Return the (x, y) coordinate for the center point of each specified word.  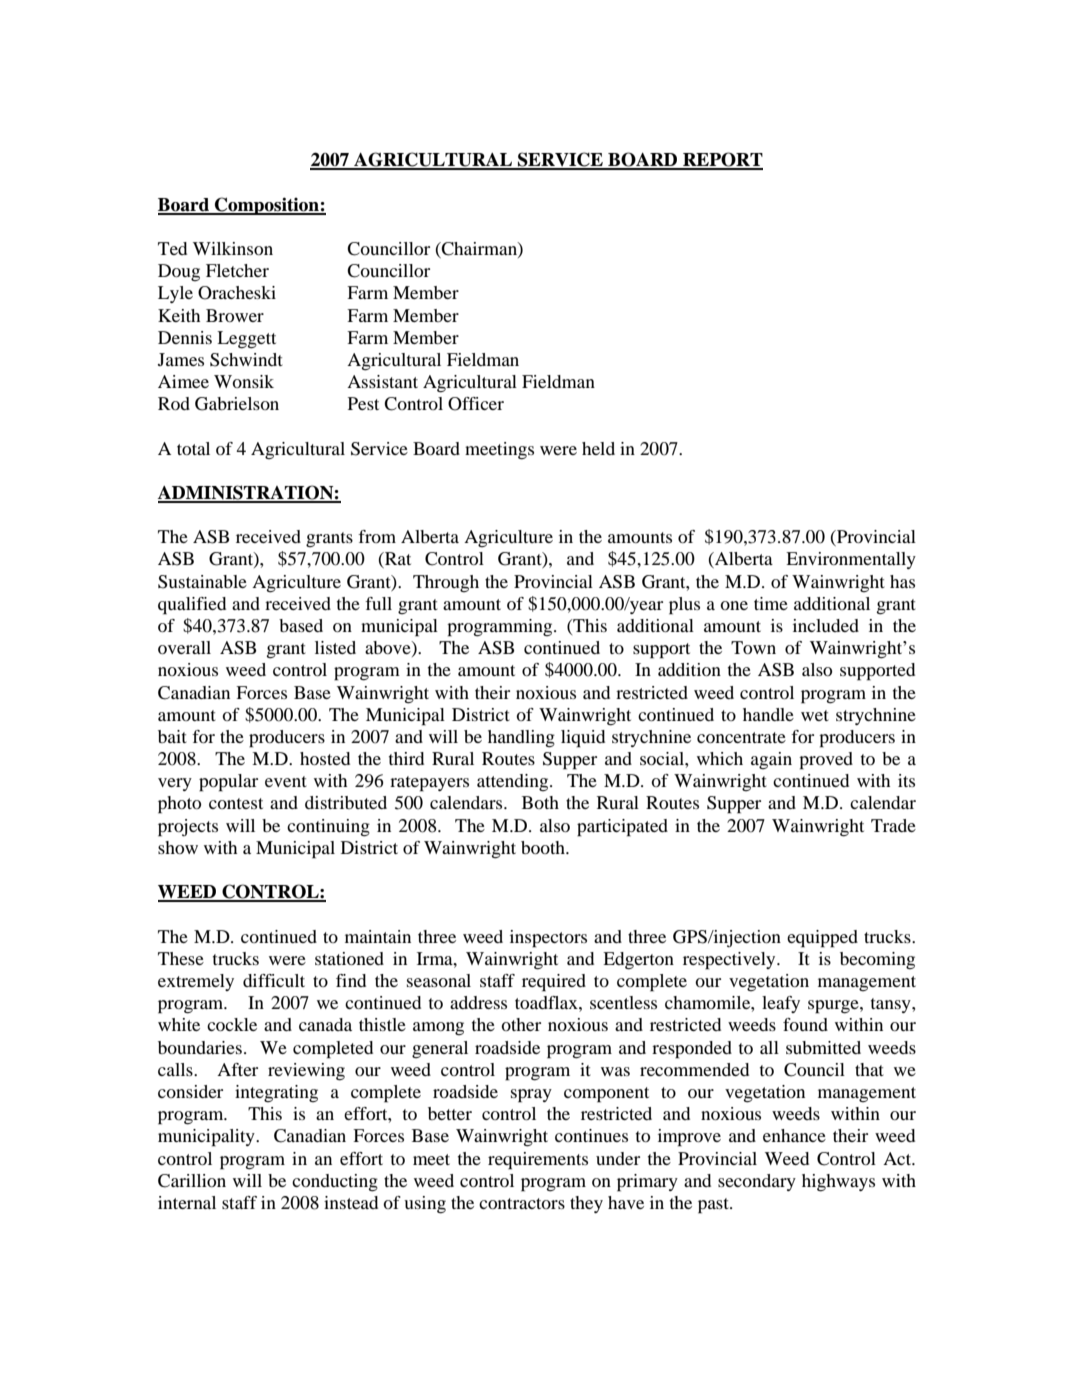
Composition (267, 206)
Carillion (192, 1181)
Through (446, 583)
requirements (538, 1161)
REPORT (722, 160)
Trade (893, 825)
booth (544, 847)
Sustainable (202, 582)
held (598, 448)
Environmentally (851, 560)
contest (236, 803)
